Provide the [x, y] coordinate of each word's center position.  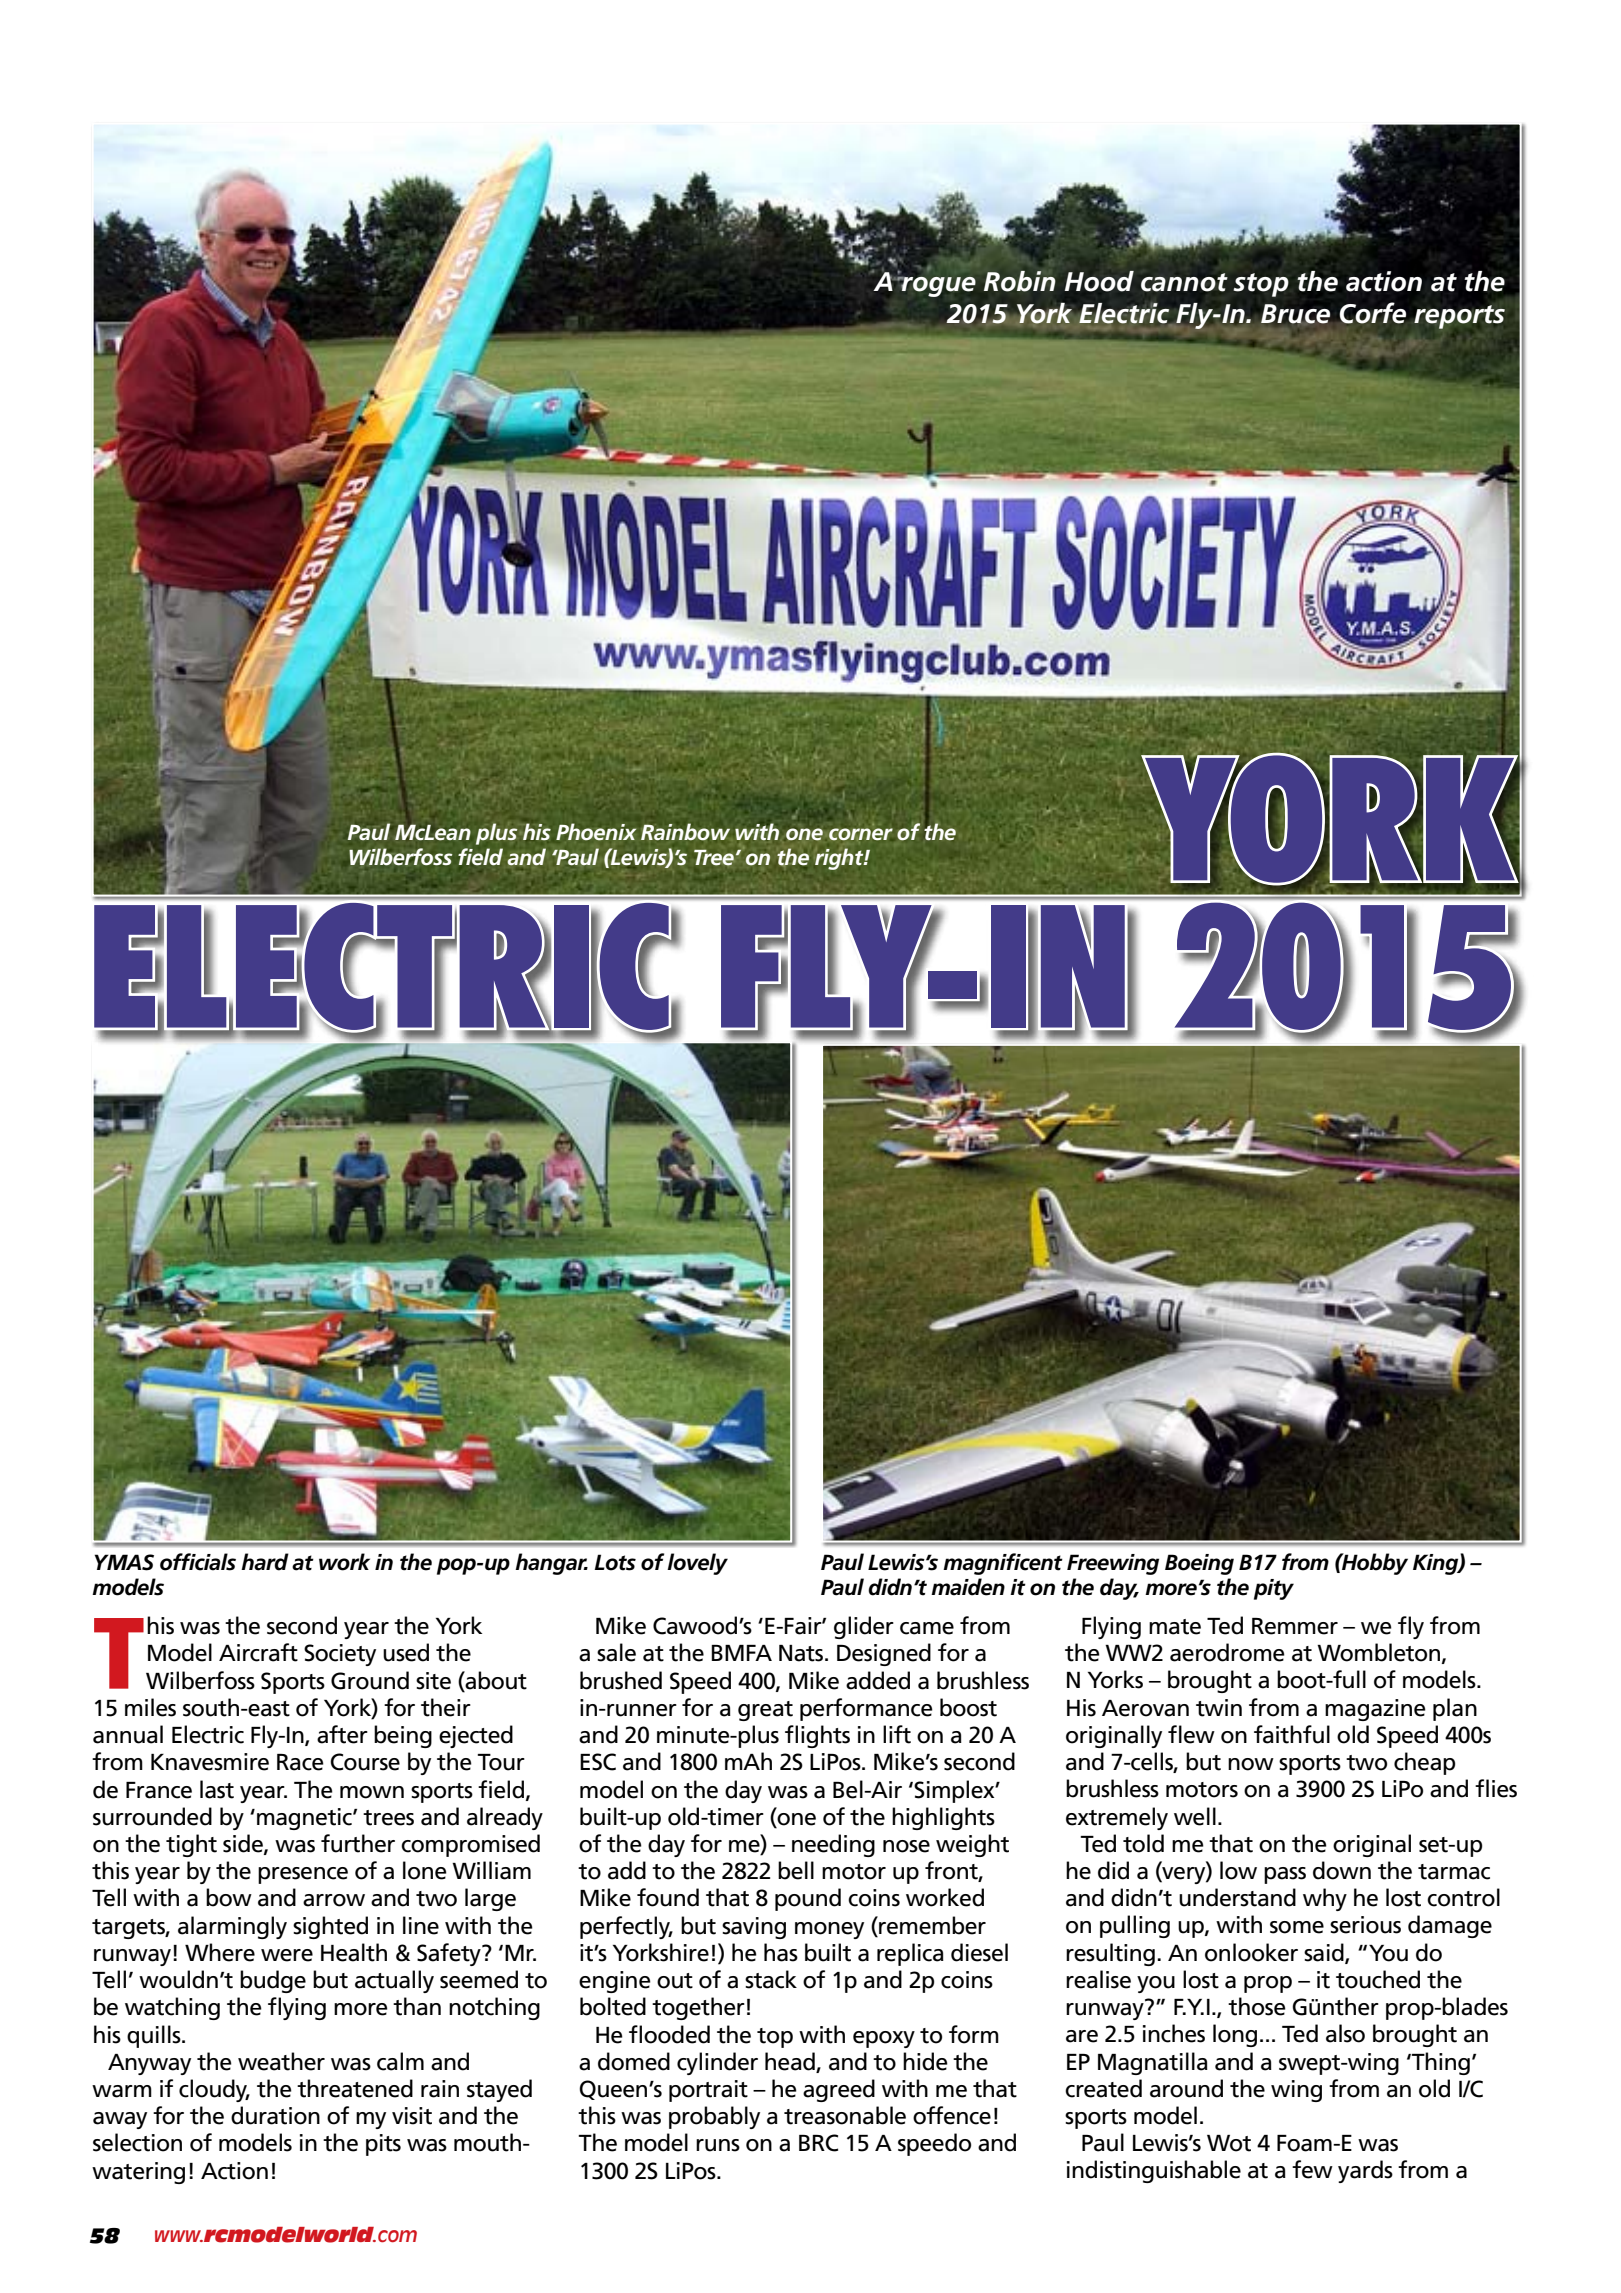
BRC [818, 2143]
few [1312, 2169]
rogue [938, 287]
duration [275, 2115]
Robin [1019, 281]
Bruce [1295, 314]
